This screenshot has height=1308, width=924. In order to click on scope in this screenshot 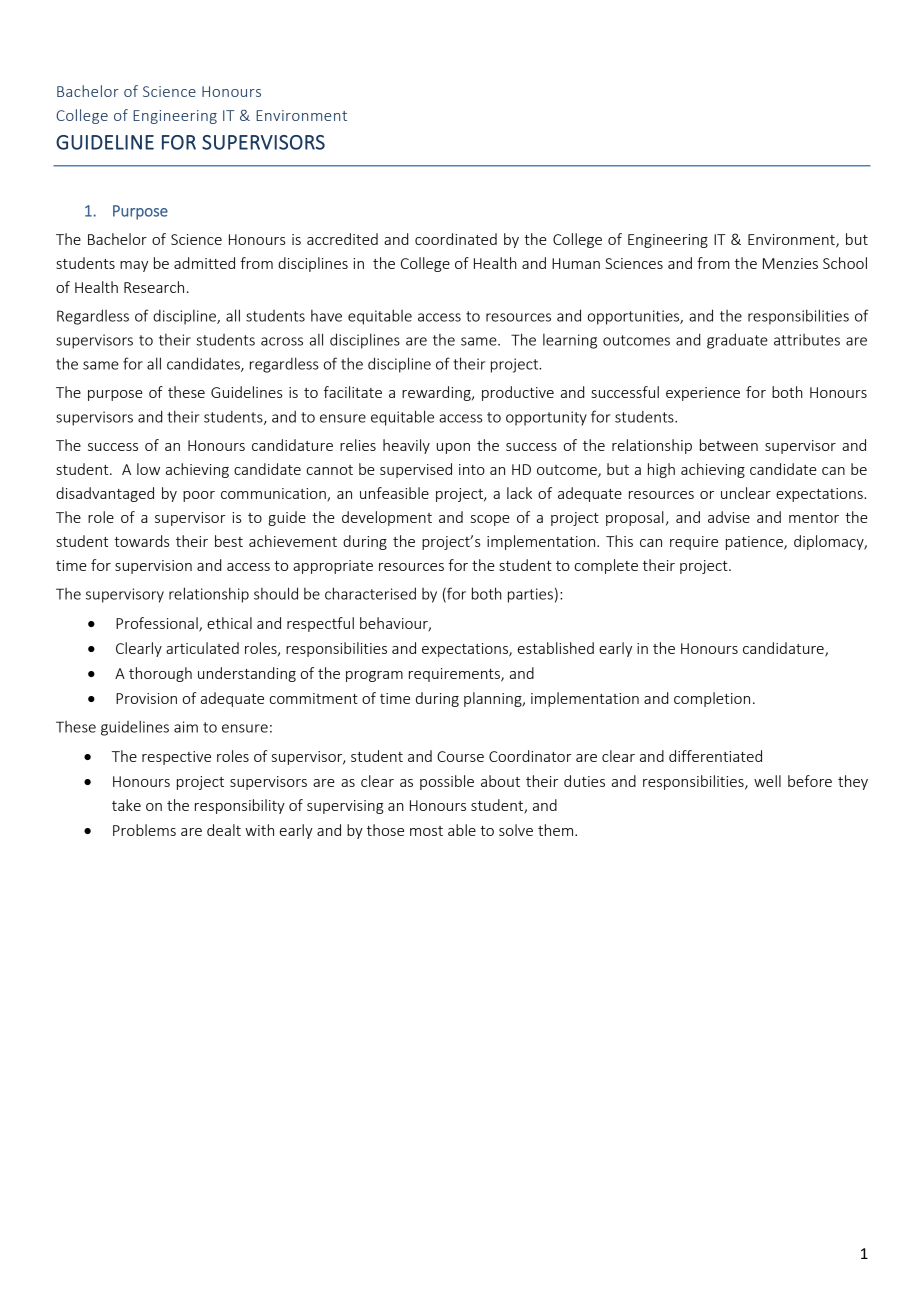, I will do `click(490, 520)`.
